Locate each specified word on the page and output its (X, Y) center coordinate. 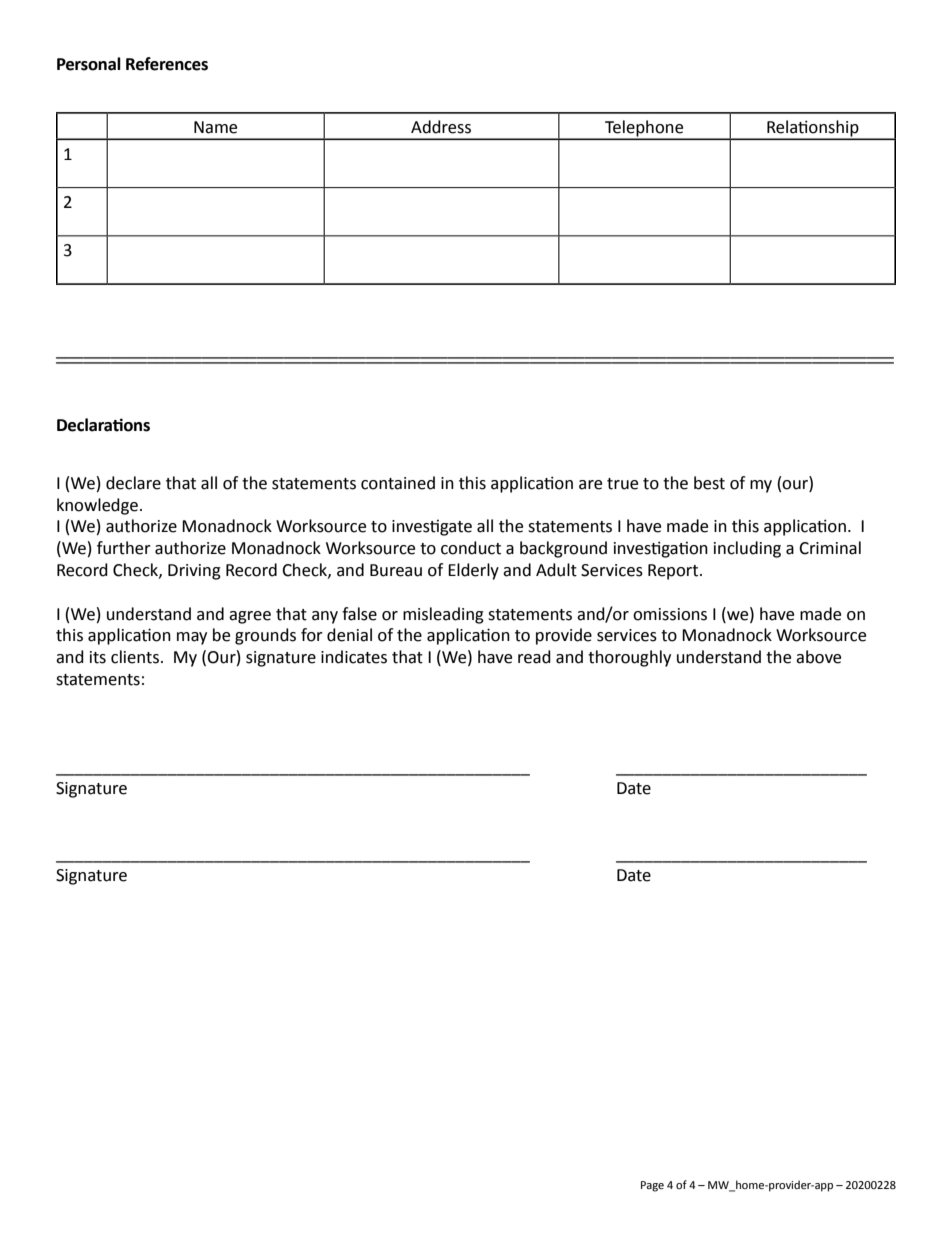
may (192, 638)
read (534, 657)
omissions (670, 614)
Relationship (813, 129)
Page (652, 1186)
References (167, 64)
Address (441, 127)
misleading (443, 615)
